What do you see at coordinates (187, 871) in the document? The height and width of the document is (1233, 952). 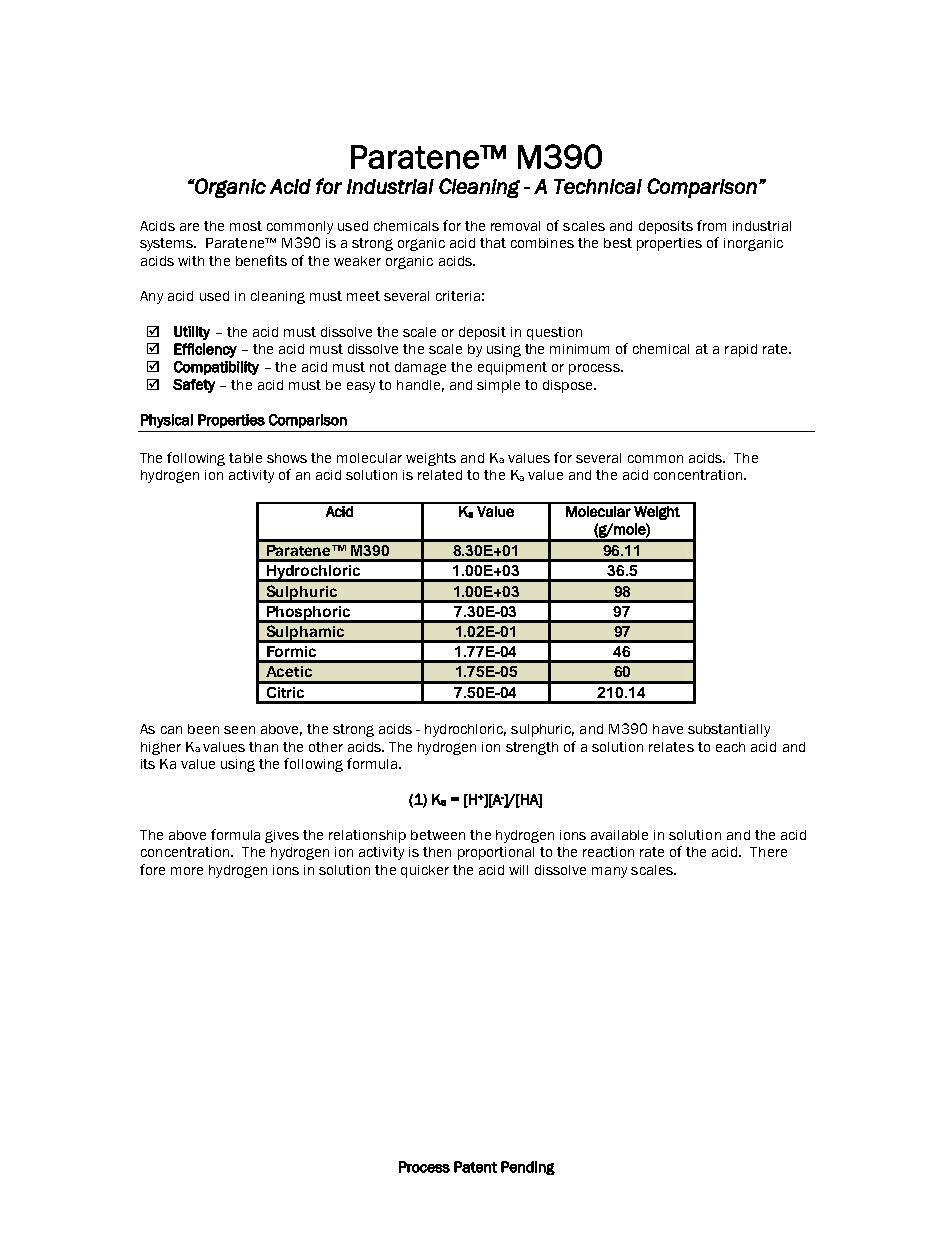 I see `more` at bounding box center [187, 871].
